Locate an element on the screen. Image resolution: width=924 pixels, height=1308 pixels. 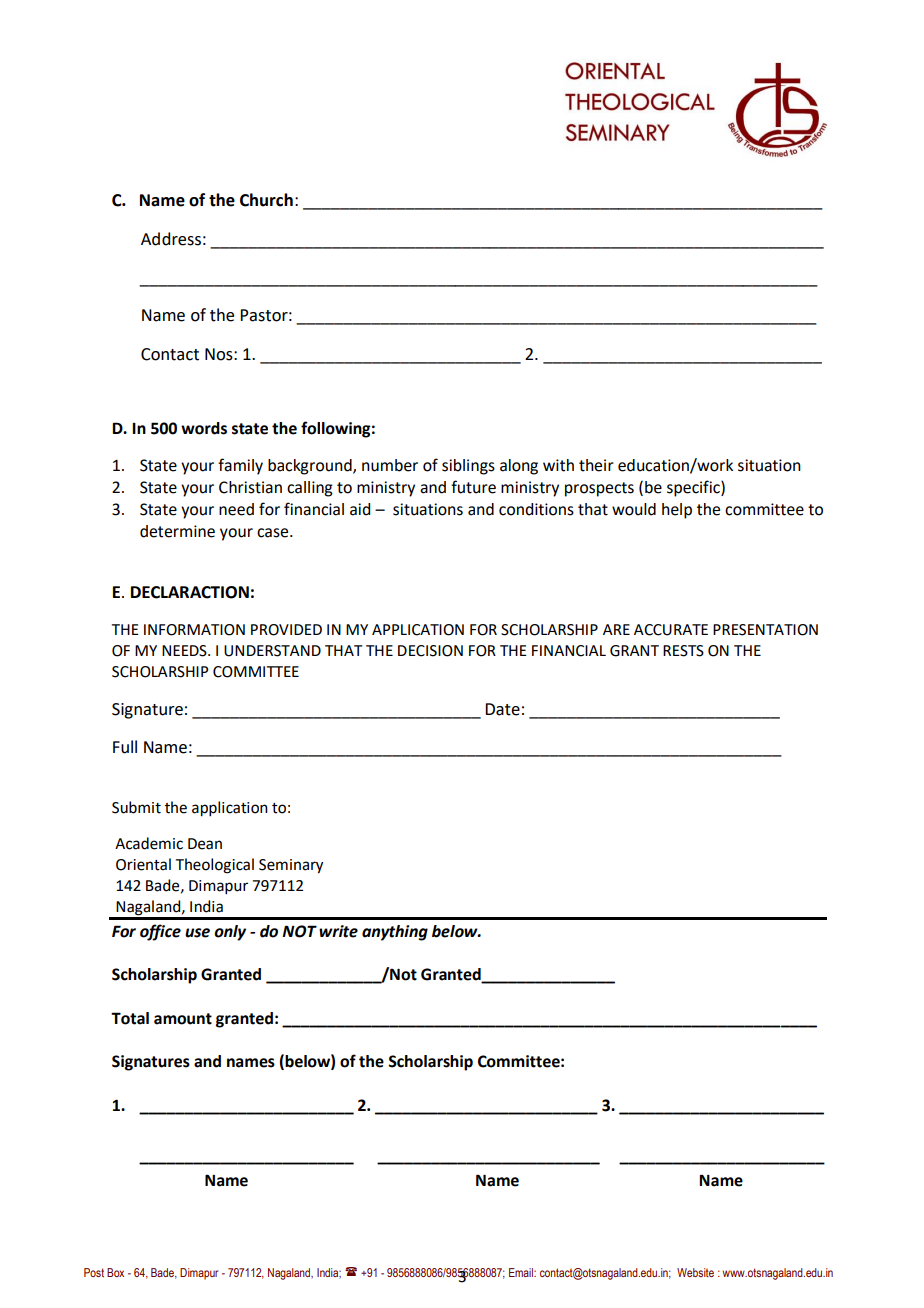
anything is located at coordinates (395, 933).
